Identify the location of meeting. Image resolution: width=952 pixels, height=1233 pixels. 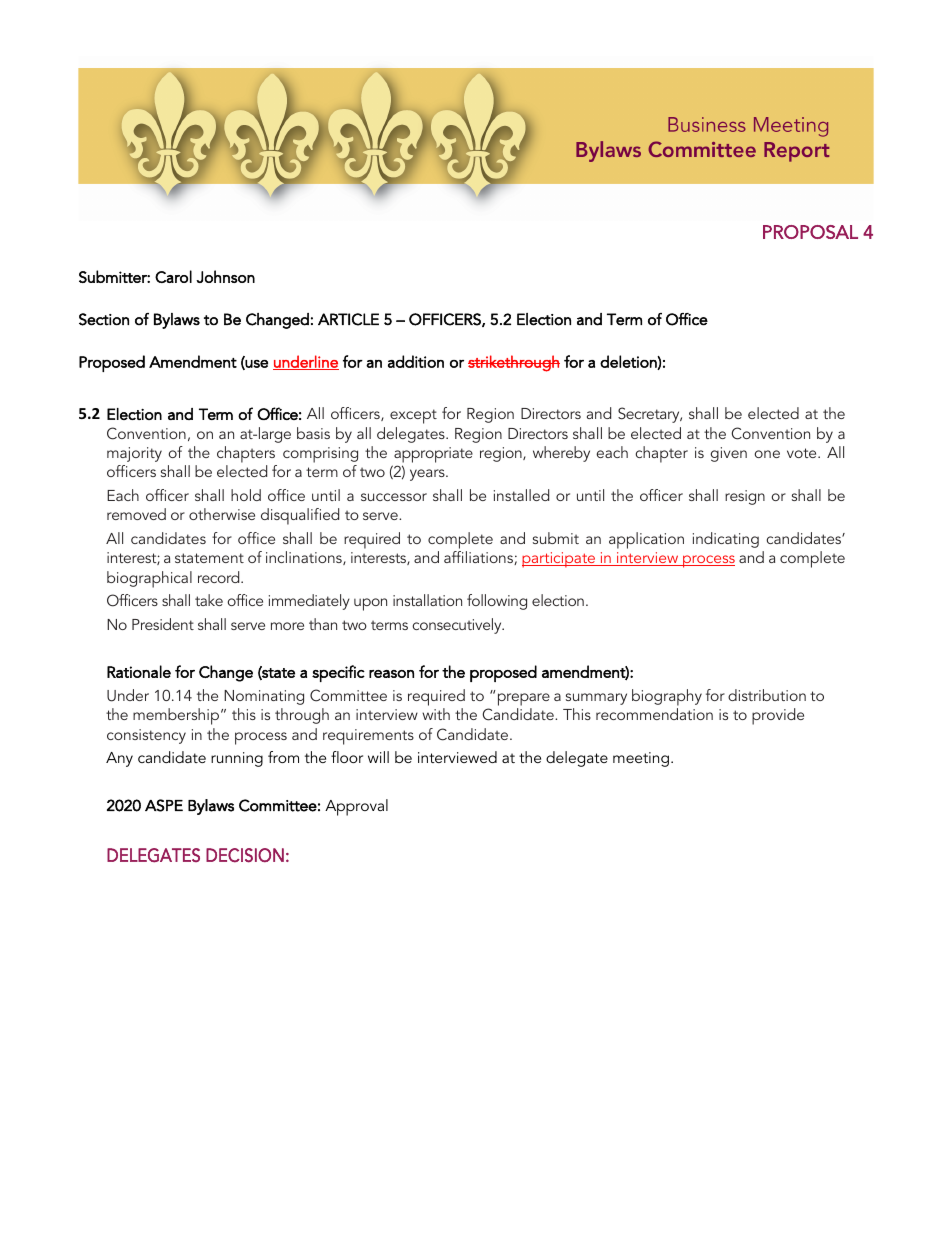
(641, 759).
